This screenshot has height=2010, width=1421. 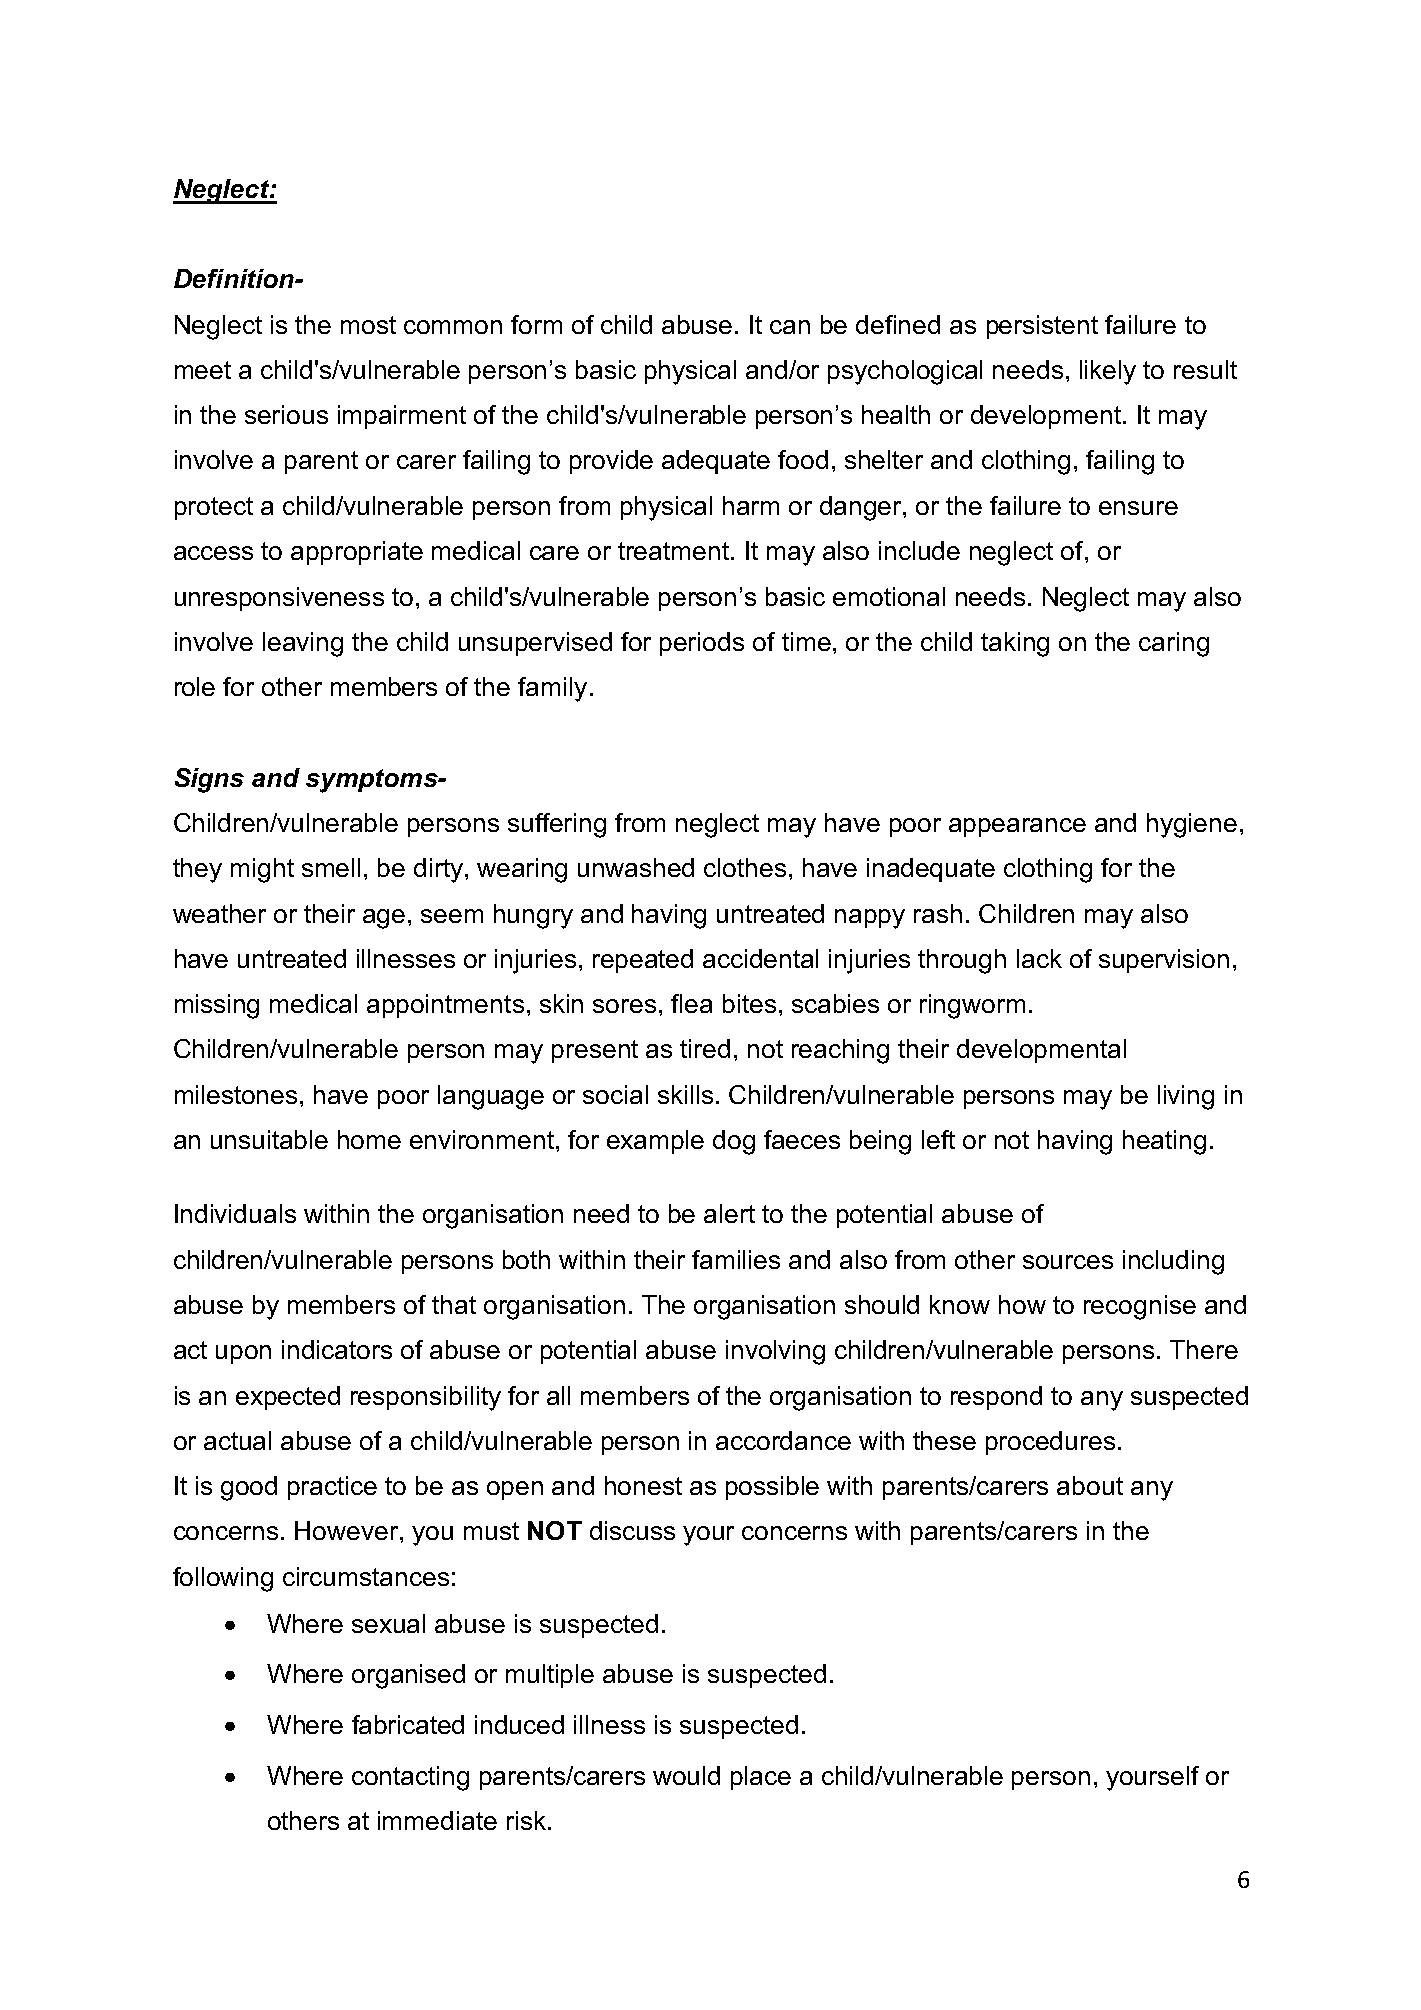 I want to click on appearance, so click(x=1017, y=827).
